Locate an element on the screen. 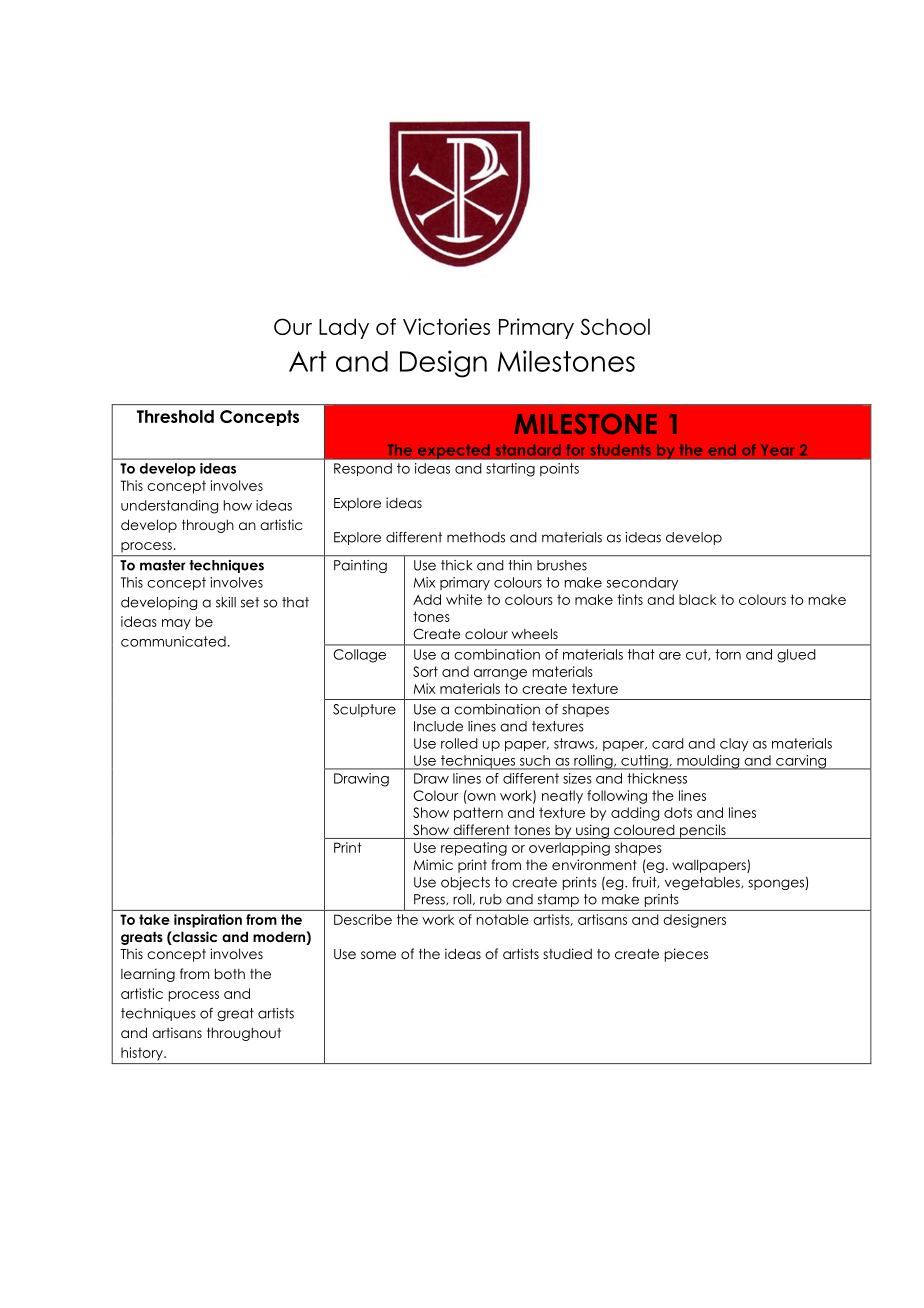  history is located at coordinates (143, 1053).
